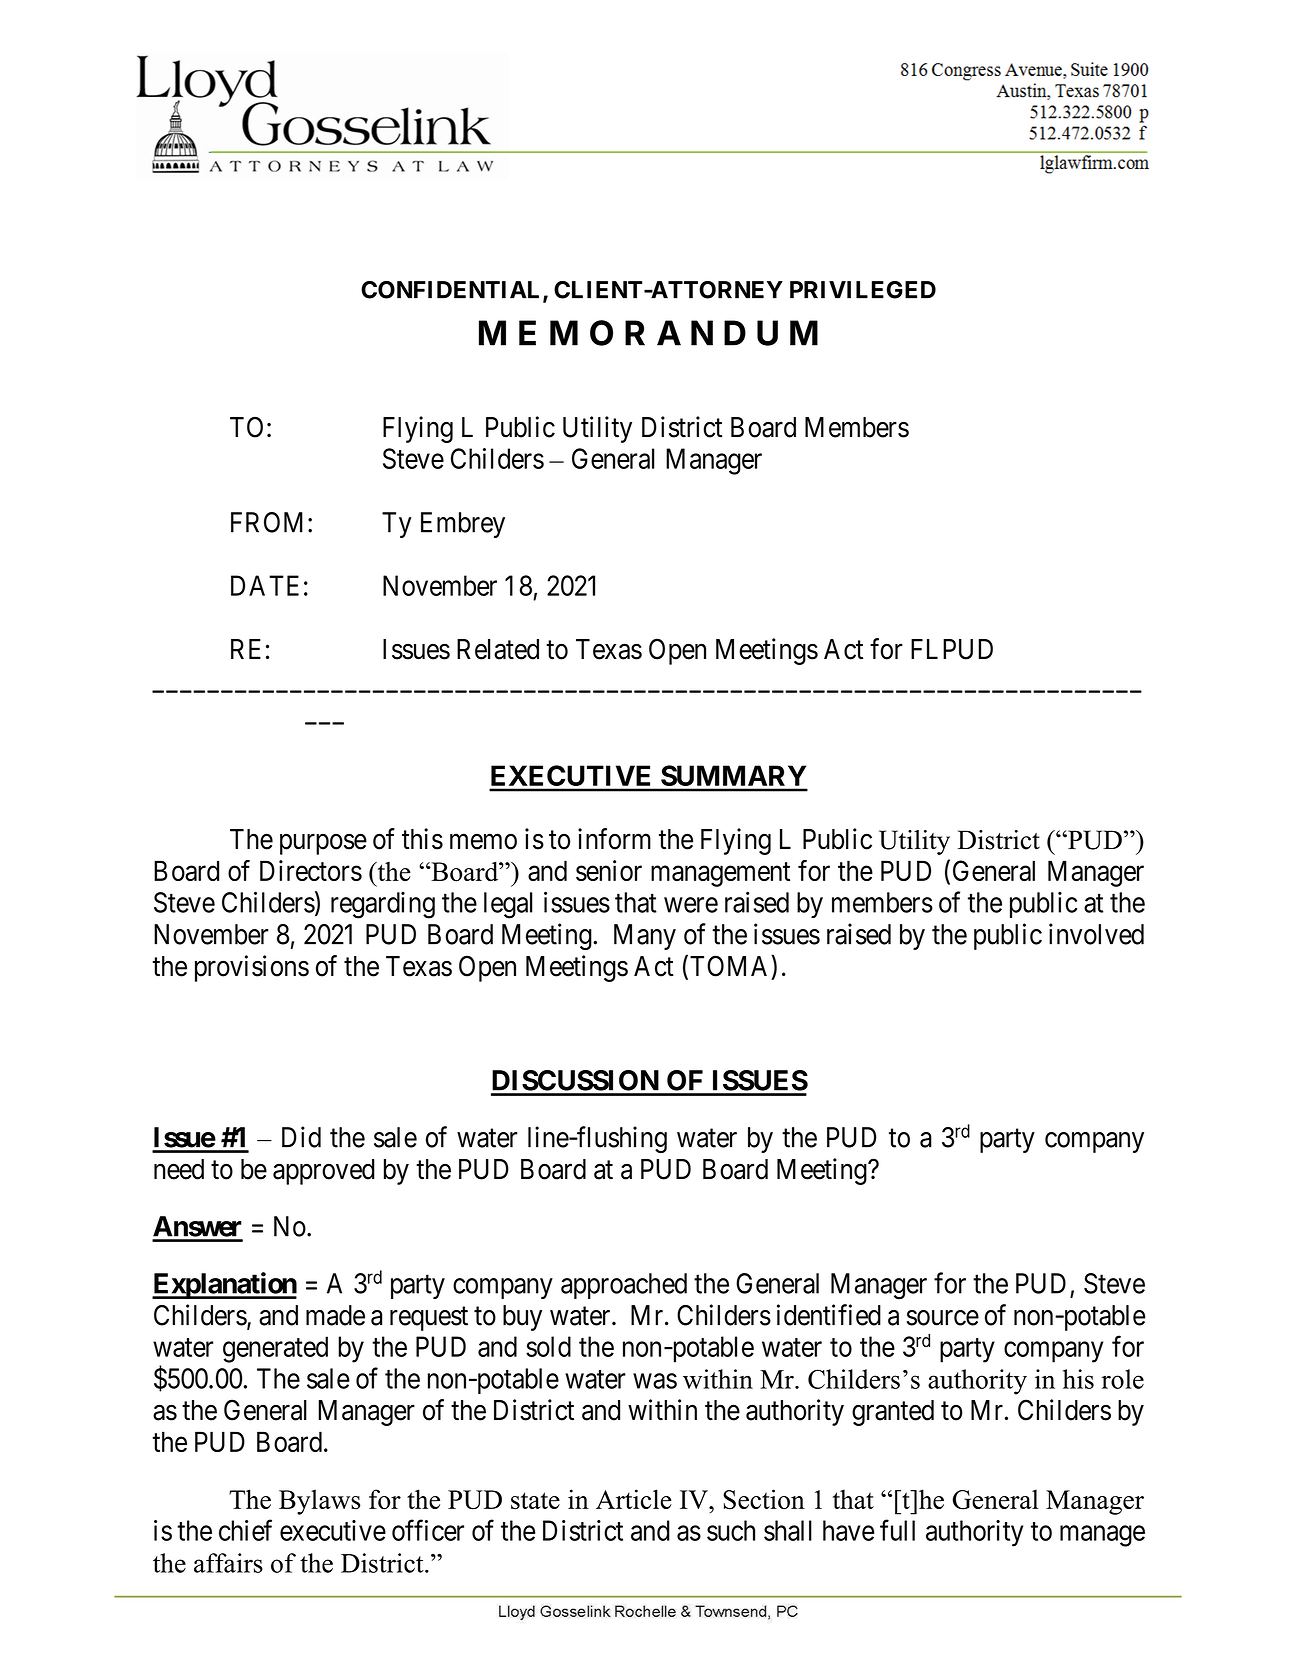 The width and height of the document is (1297, 1679). I want to click on Related, so click(498, 649).
